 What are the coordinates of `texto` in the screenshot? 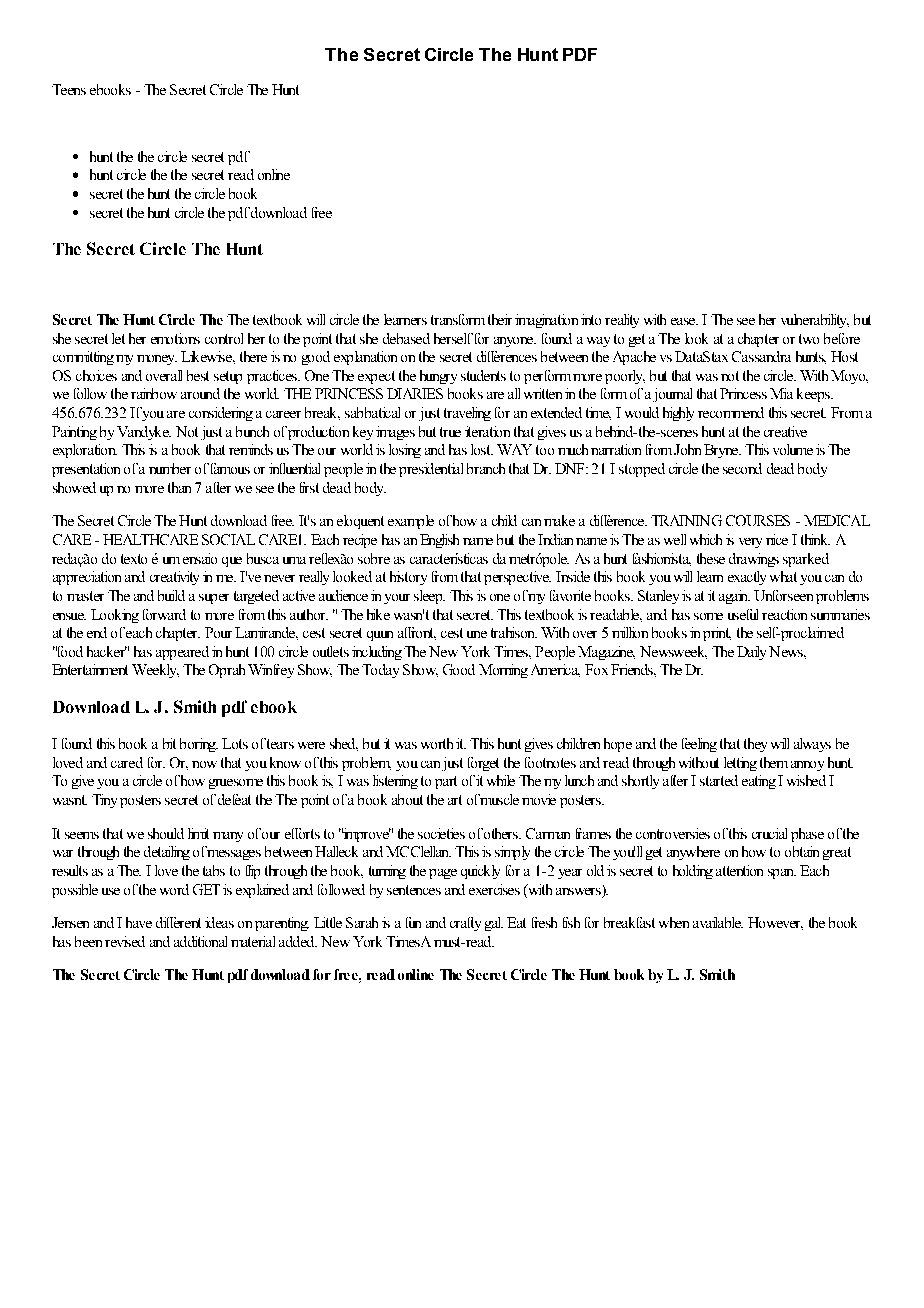 It's located at (134, 559).
